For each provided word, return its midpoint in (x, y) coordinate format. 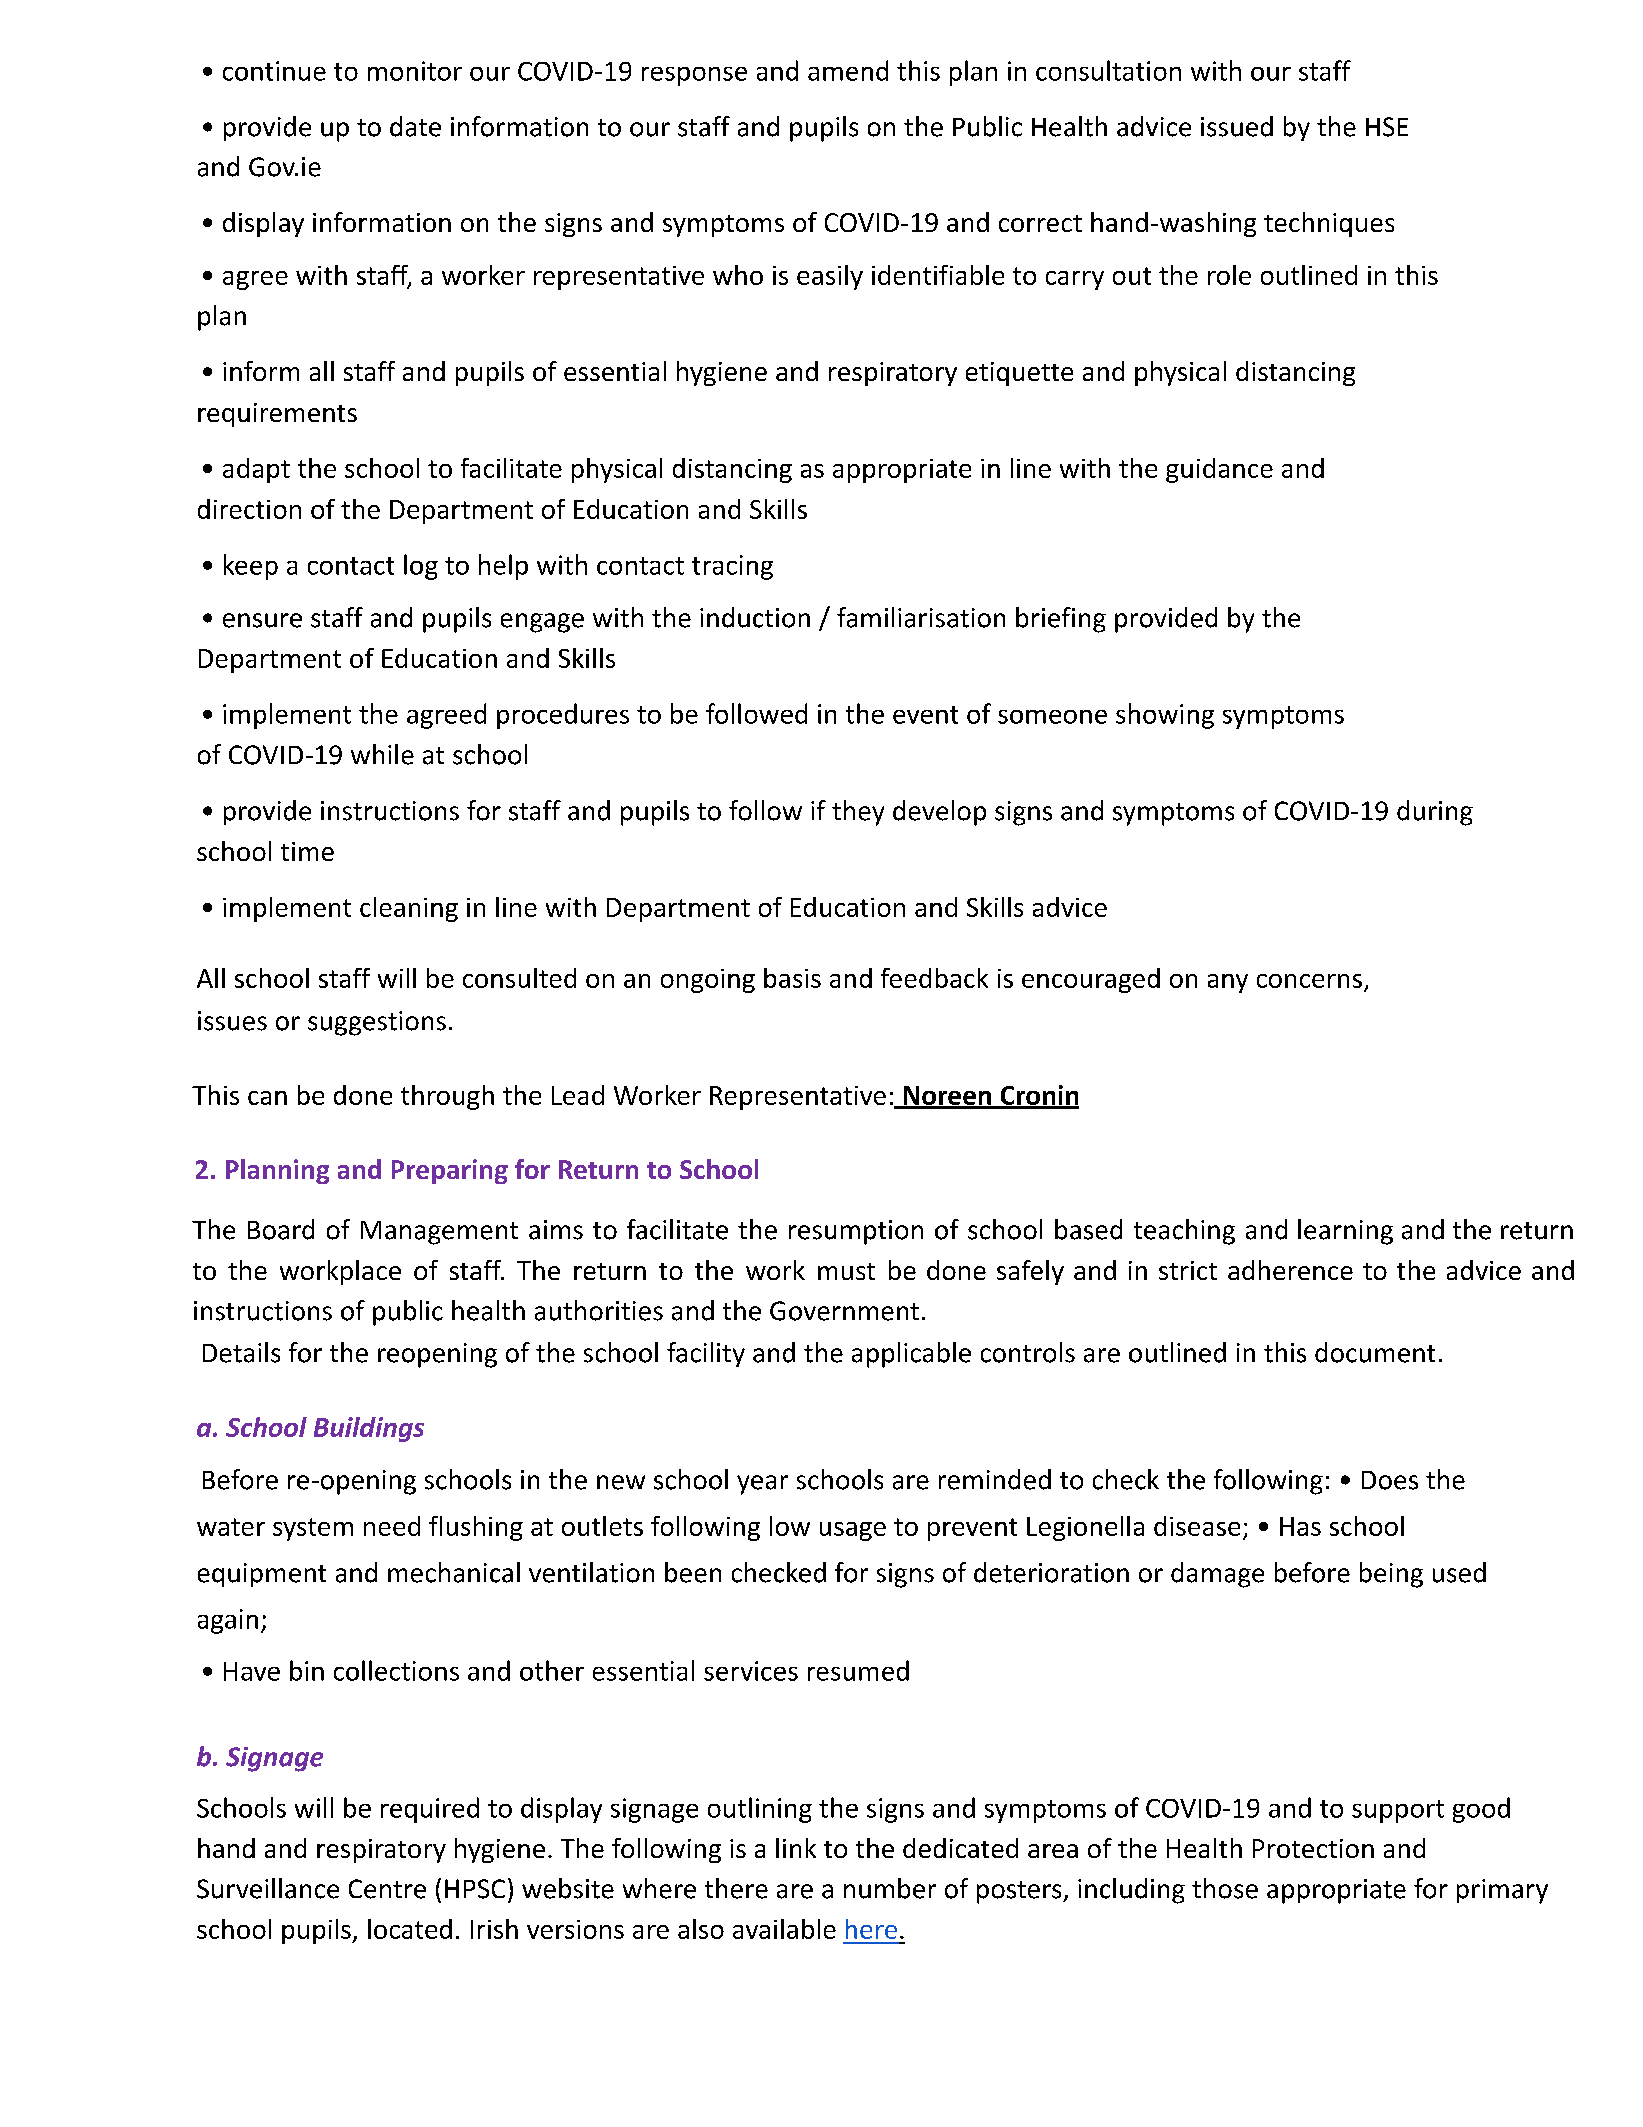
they (858, 813)
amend (848, 70)
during (1435, 813)
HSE (1387, 127)
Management (439, 1233)
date (415, 126)
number (890, 1888)
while (382, 754)
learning (1345, 1232)
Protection (1313, 1848)
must (846, 1271)
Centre (387, 1889)
